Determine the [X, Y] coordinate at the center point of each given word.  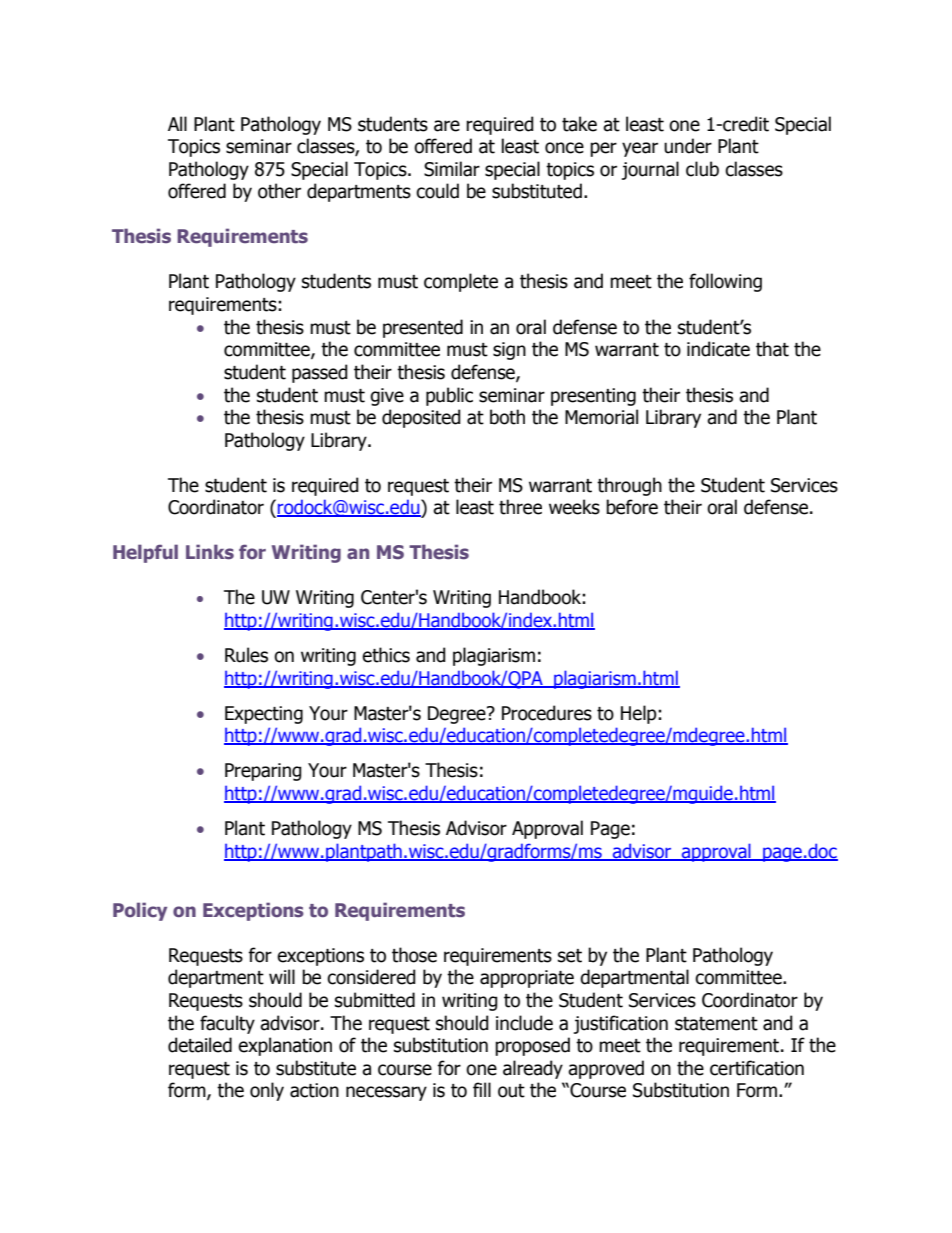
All [177, 123]
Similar [452, 169]
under [688, 146]
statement [716, 1024]
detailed [200, 1045]
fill [482, 1089]
